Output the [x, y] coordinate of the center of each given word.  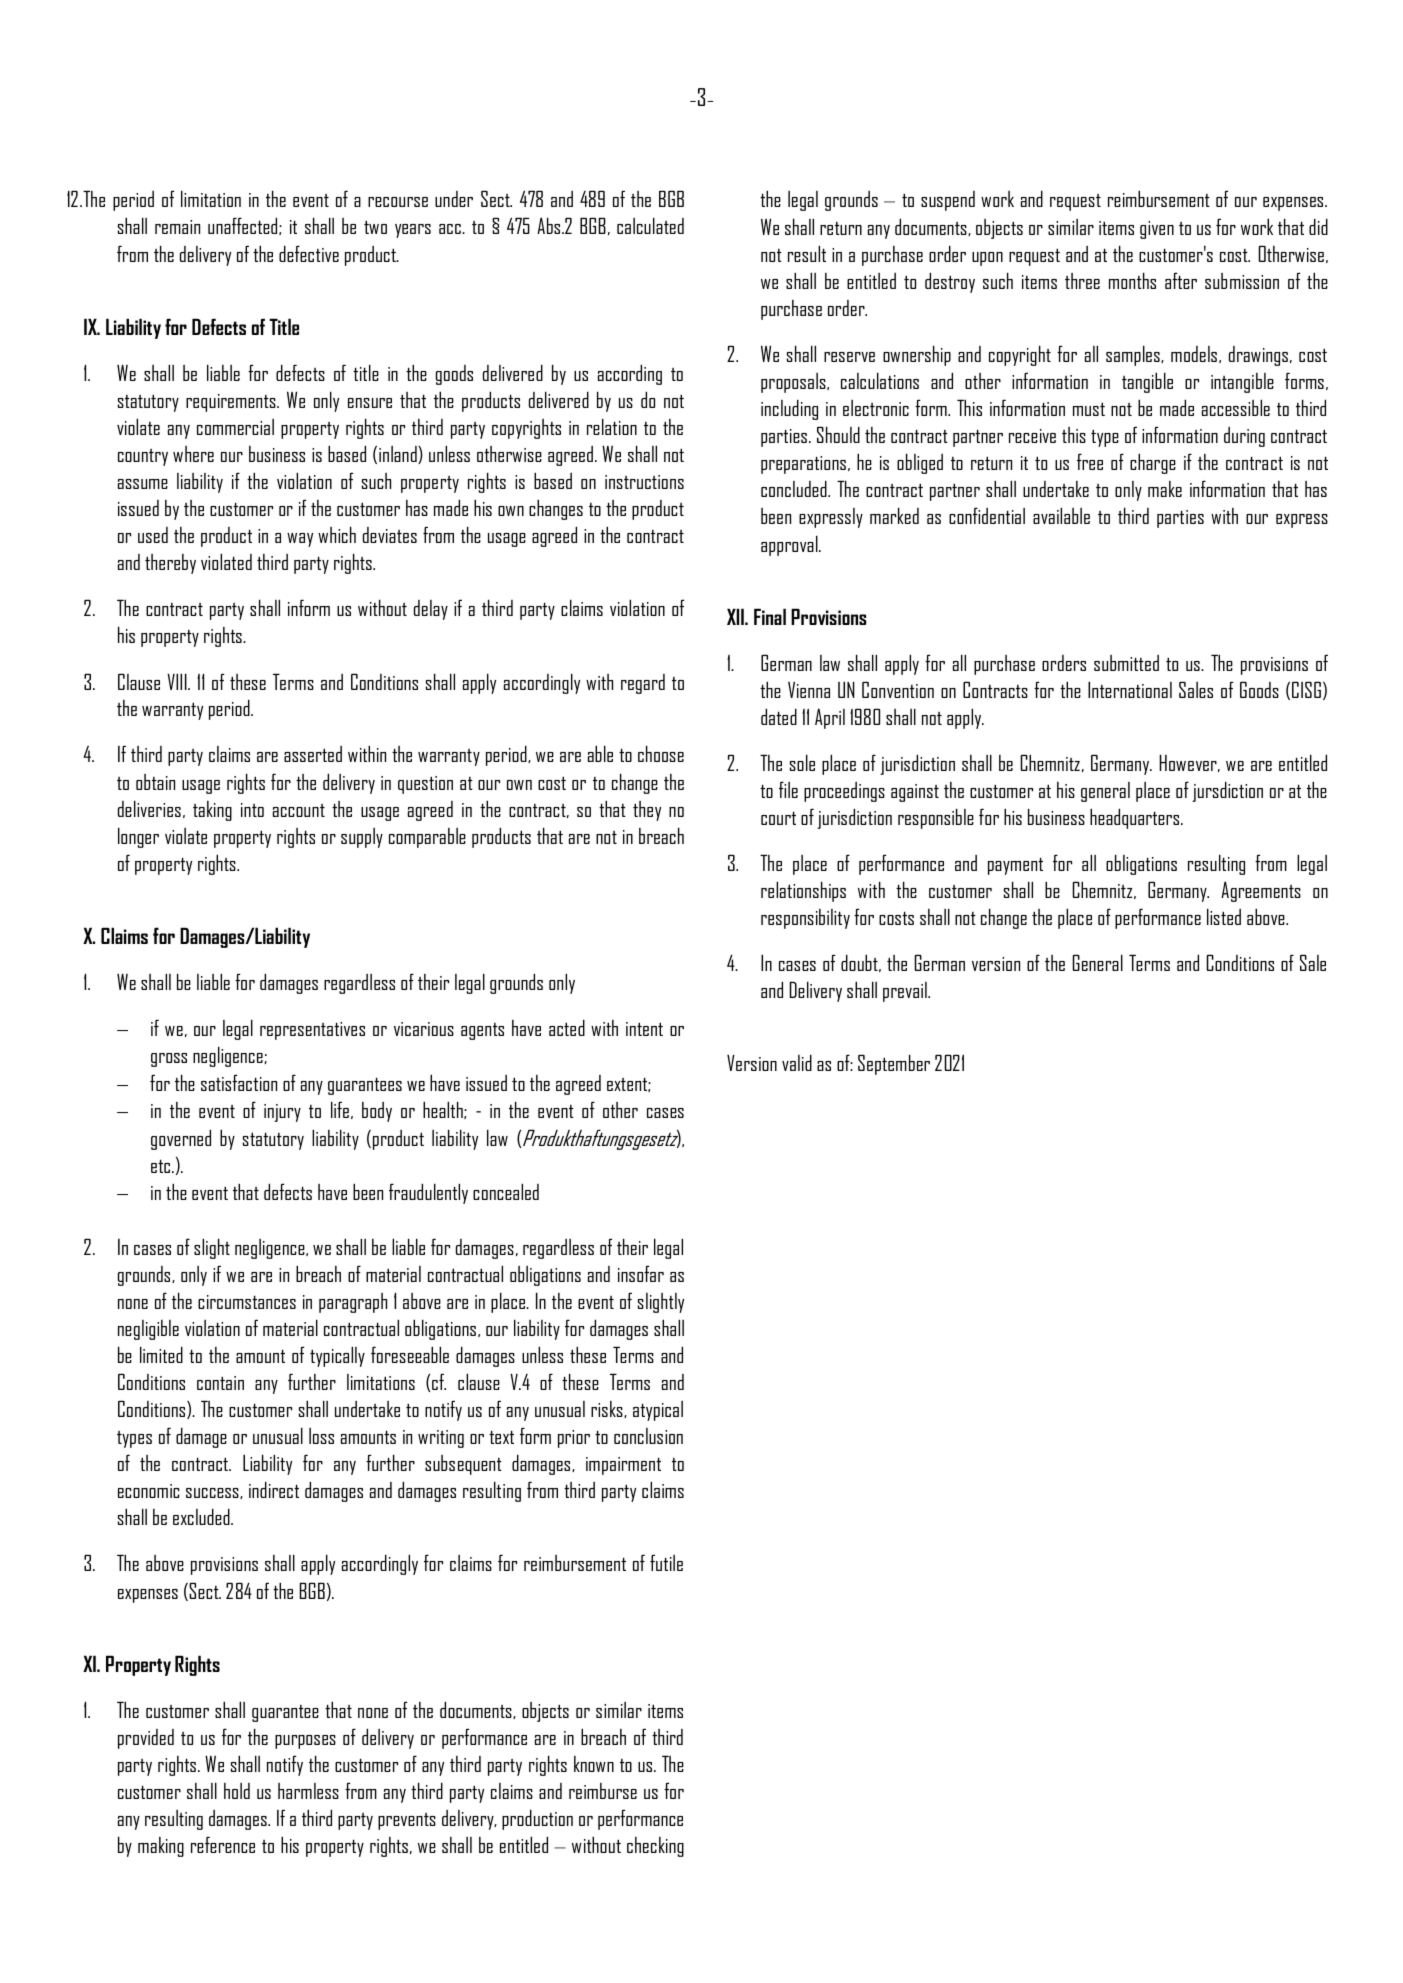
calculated [650, 225]
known [594, 1764]
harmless [308, 1791]
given [1157, 230]
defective [309, 253]
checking [655, 1847]
